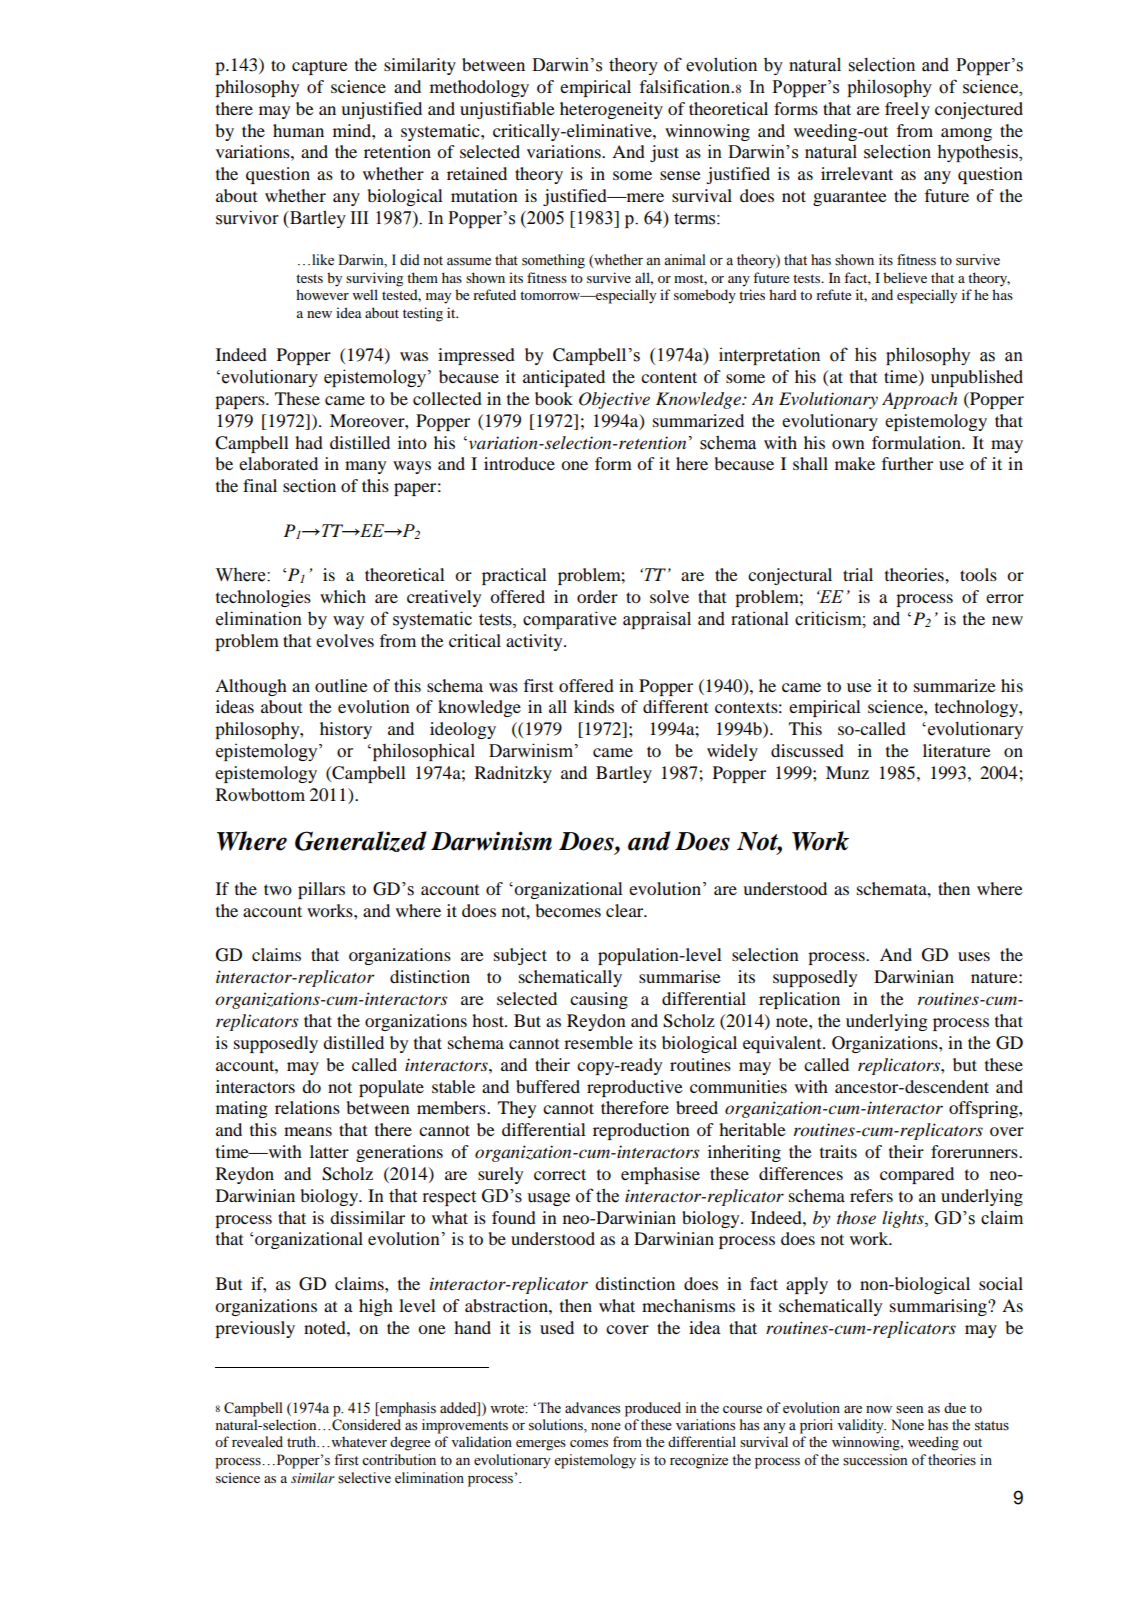  Describe the element at coordinates (917, 1175) in the screenshot. I see `compared` at that location.
